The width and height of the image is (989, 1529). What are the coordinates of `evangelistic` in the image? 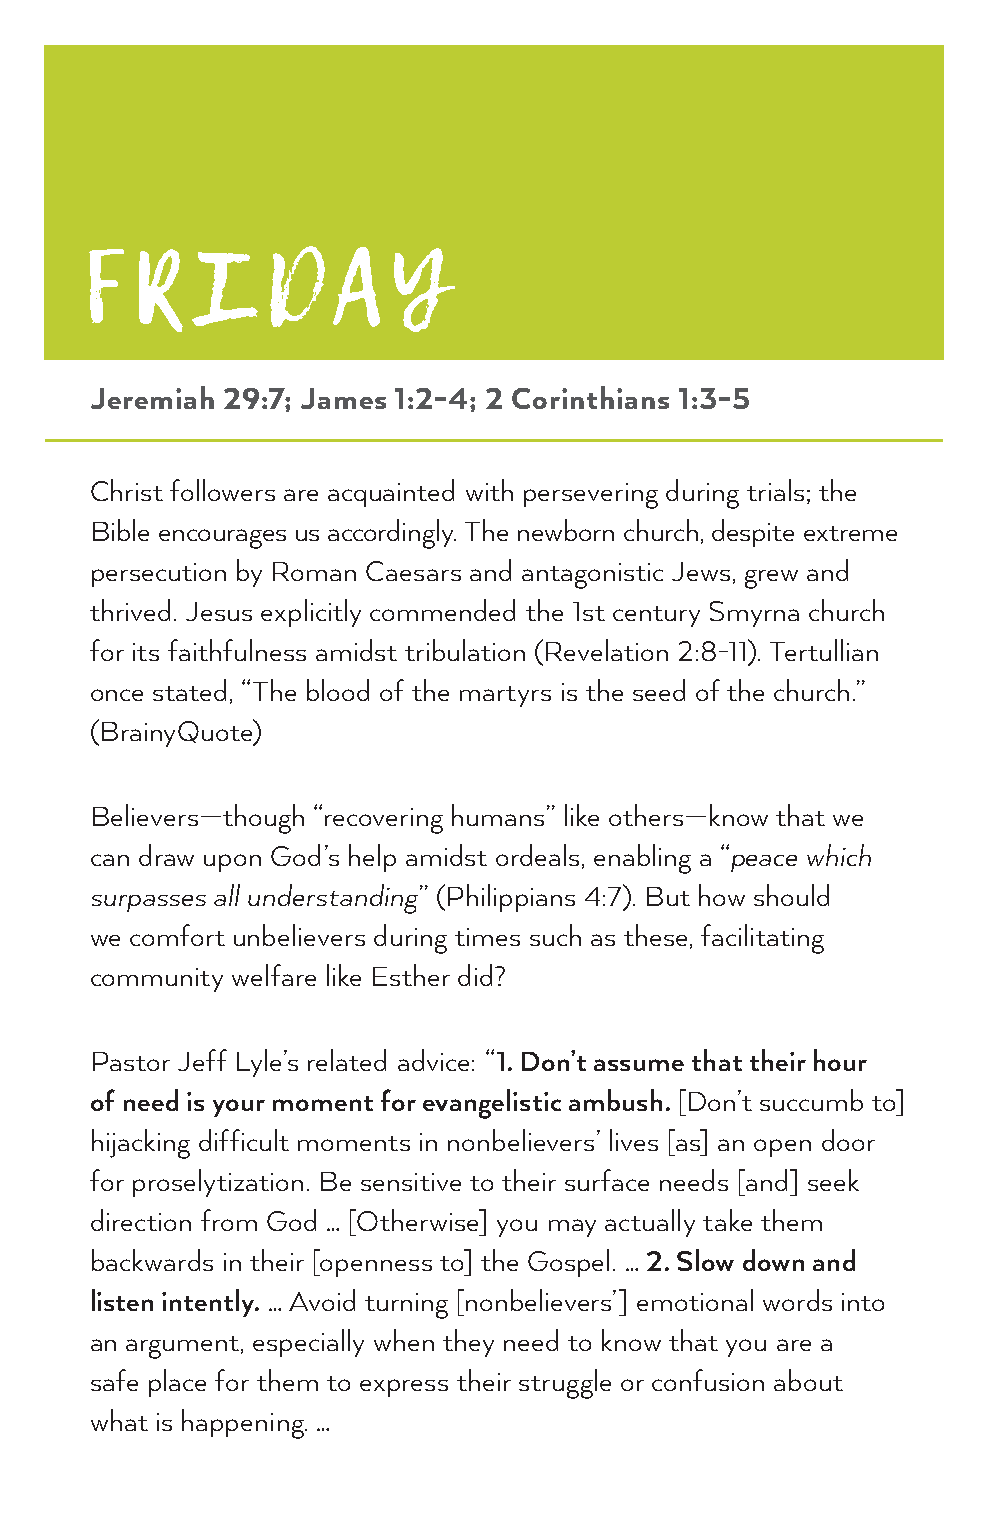 It's located at (492, 1104).
